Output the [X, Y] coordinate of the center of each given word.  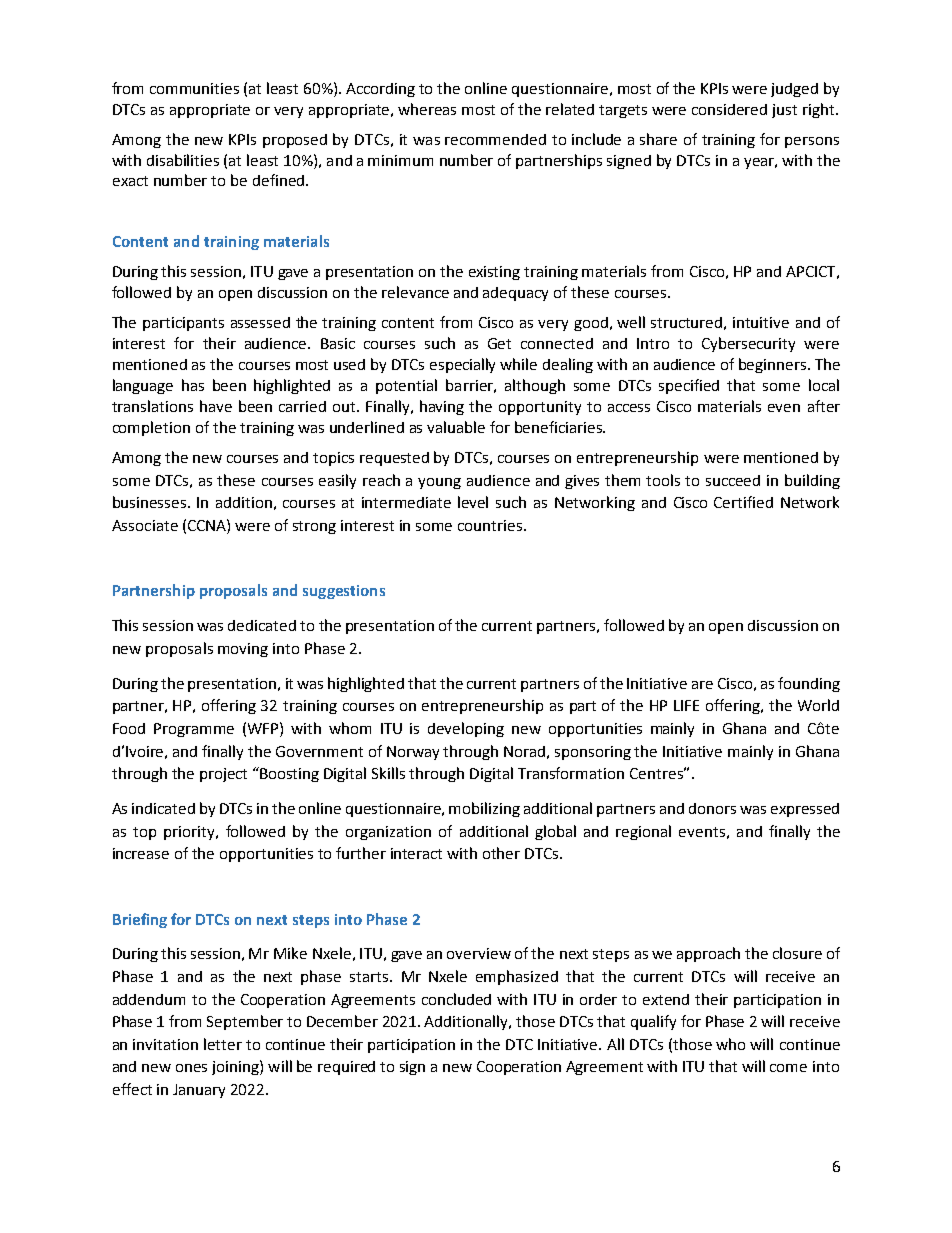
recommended [495, 139]
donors [712, 808]
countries [490, 525]
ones [191, 1068]
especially [462, 365]
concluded [456, 999]
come [788, 1068]
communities [194, 88]
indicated [163, 808]
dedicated [262, 625]
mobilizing [484, 809]
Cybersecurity [748, 344]
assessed [260, 322]
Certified [743, 502]
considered [729, 109]
